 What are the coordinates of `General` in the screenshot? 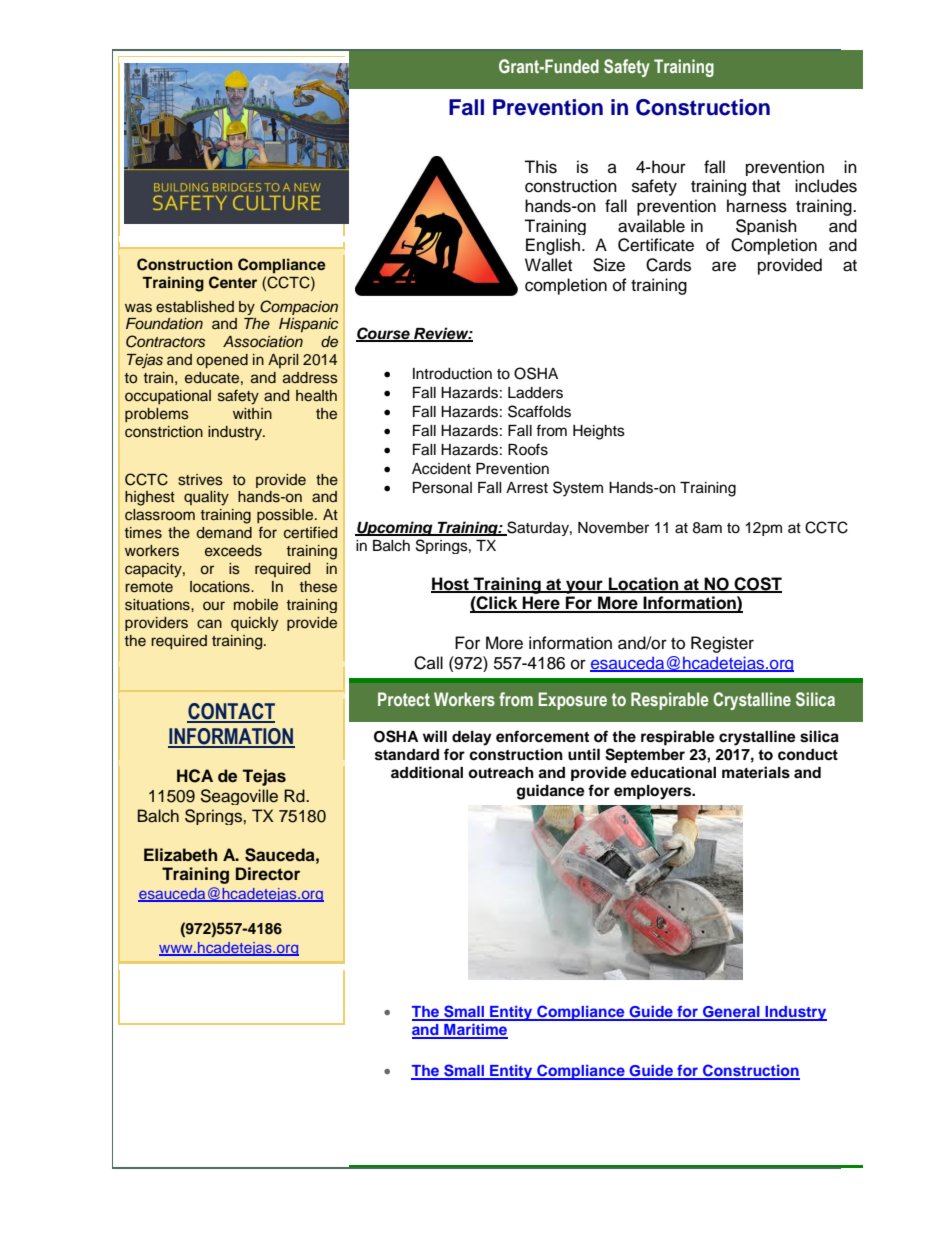 It's located at (731, 1013).
